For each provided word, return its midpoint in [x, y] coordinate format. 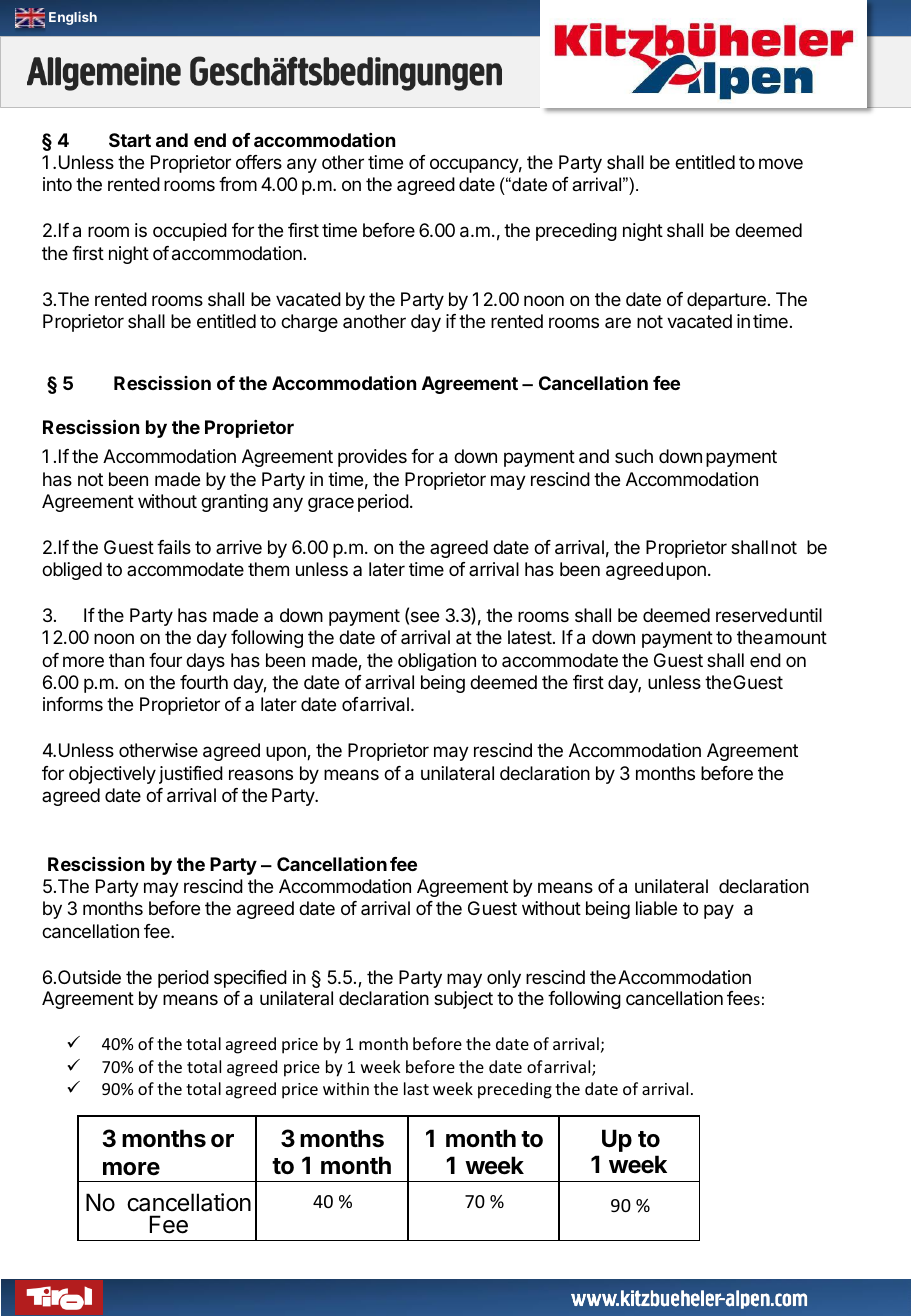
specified [250, 979]
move [781, 163]
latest [530, 637]
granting [234, 503]
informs [73, 704]
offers [259, 162]
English [73, 18]
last [416, 1088]
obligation [437, 662]
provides [372, 458]
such [634, 456]
